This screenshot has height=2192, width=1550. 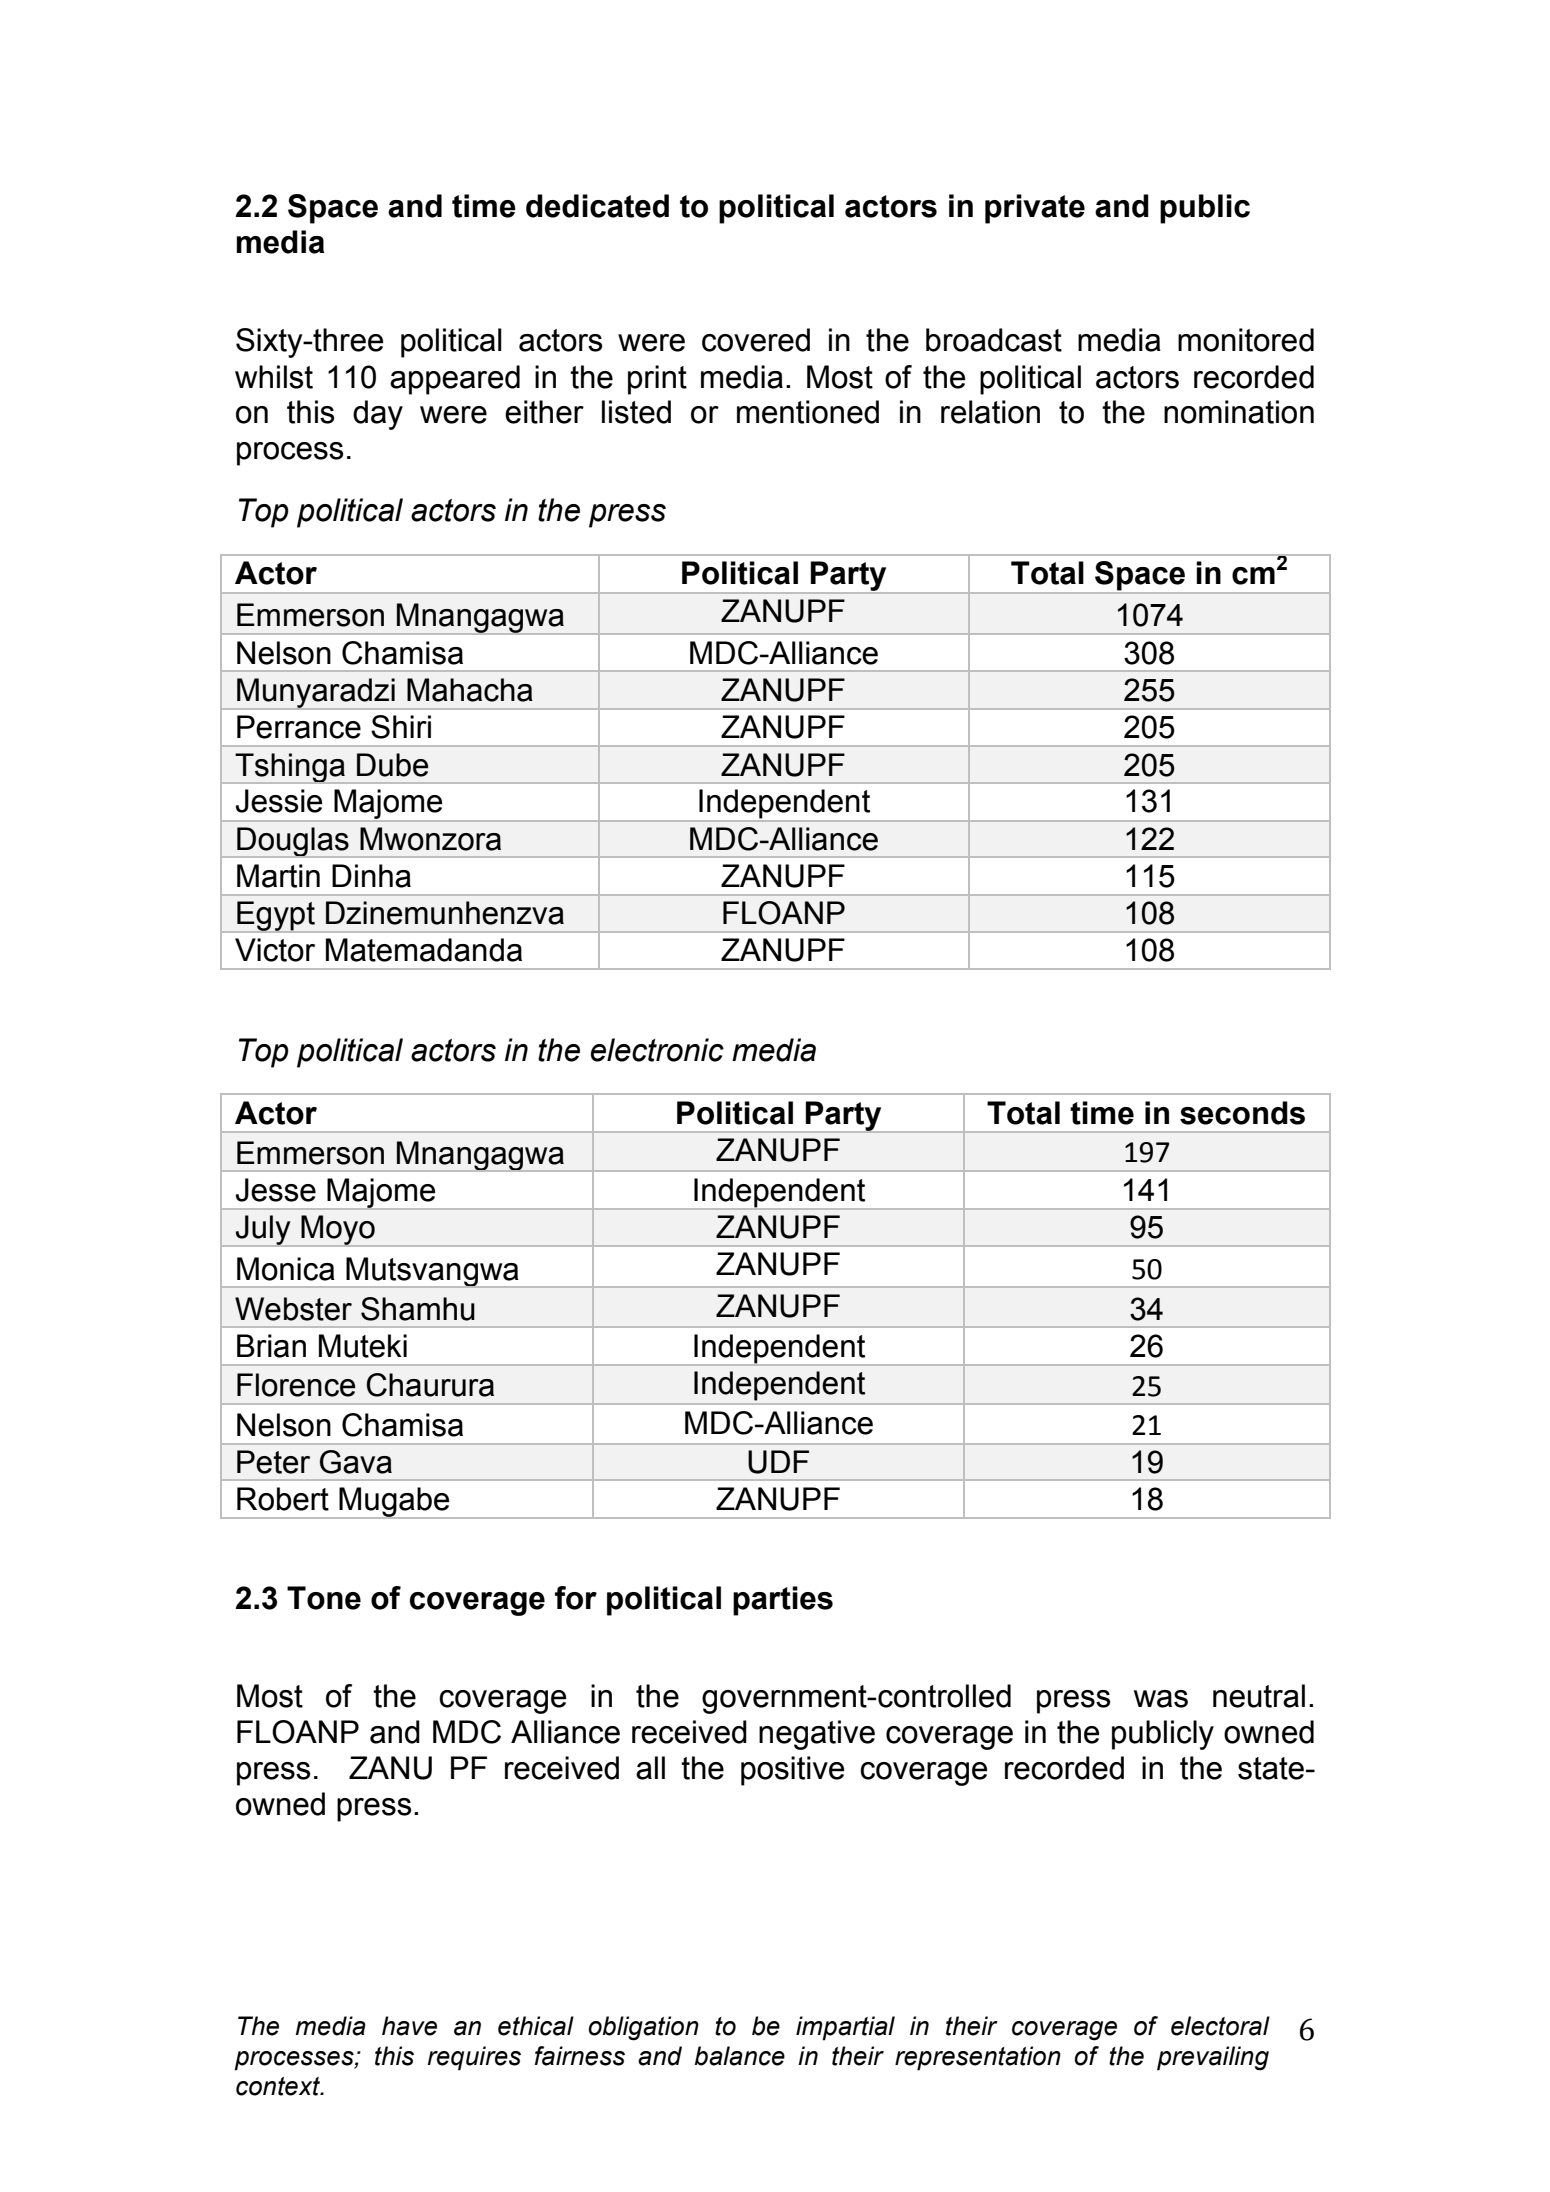 What do you see at coordinates (1035, 209) in the screenshot?
I see `private` at bounding box center [1035, 209].
